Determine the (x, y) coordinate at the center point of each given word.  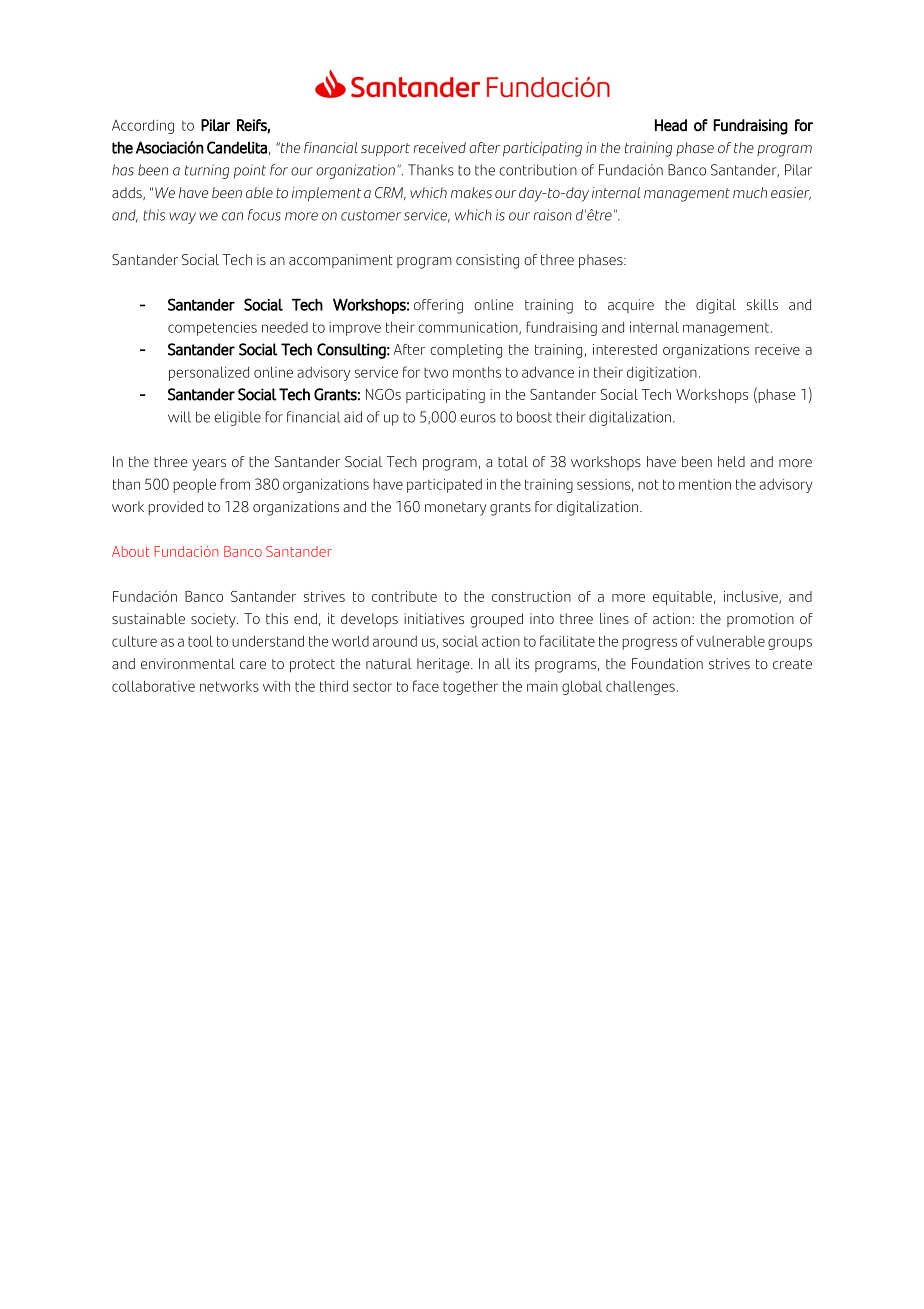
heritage (444, 665)
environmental (188, 663)
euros (478, 418)
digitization (662, 374)
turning (207, 171)
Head (671, 125)
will (179, 417)
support (385, 150)
